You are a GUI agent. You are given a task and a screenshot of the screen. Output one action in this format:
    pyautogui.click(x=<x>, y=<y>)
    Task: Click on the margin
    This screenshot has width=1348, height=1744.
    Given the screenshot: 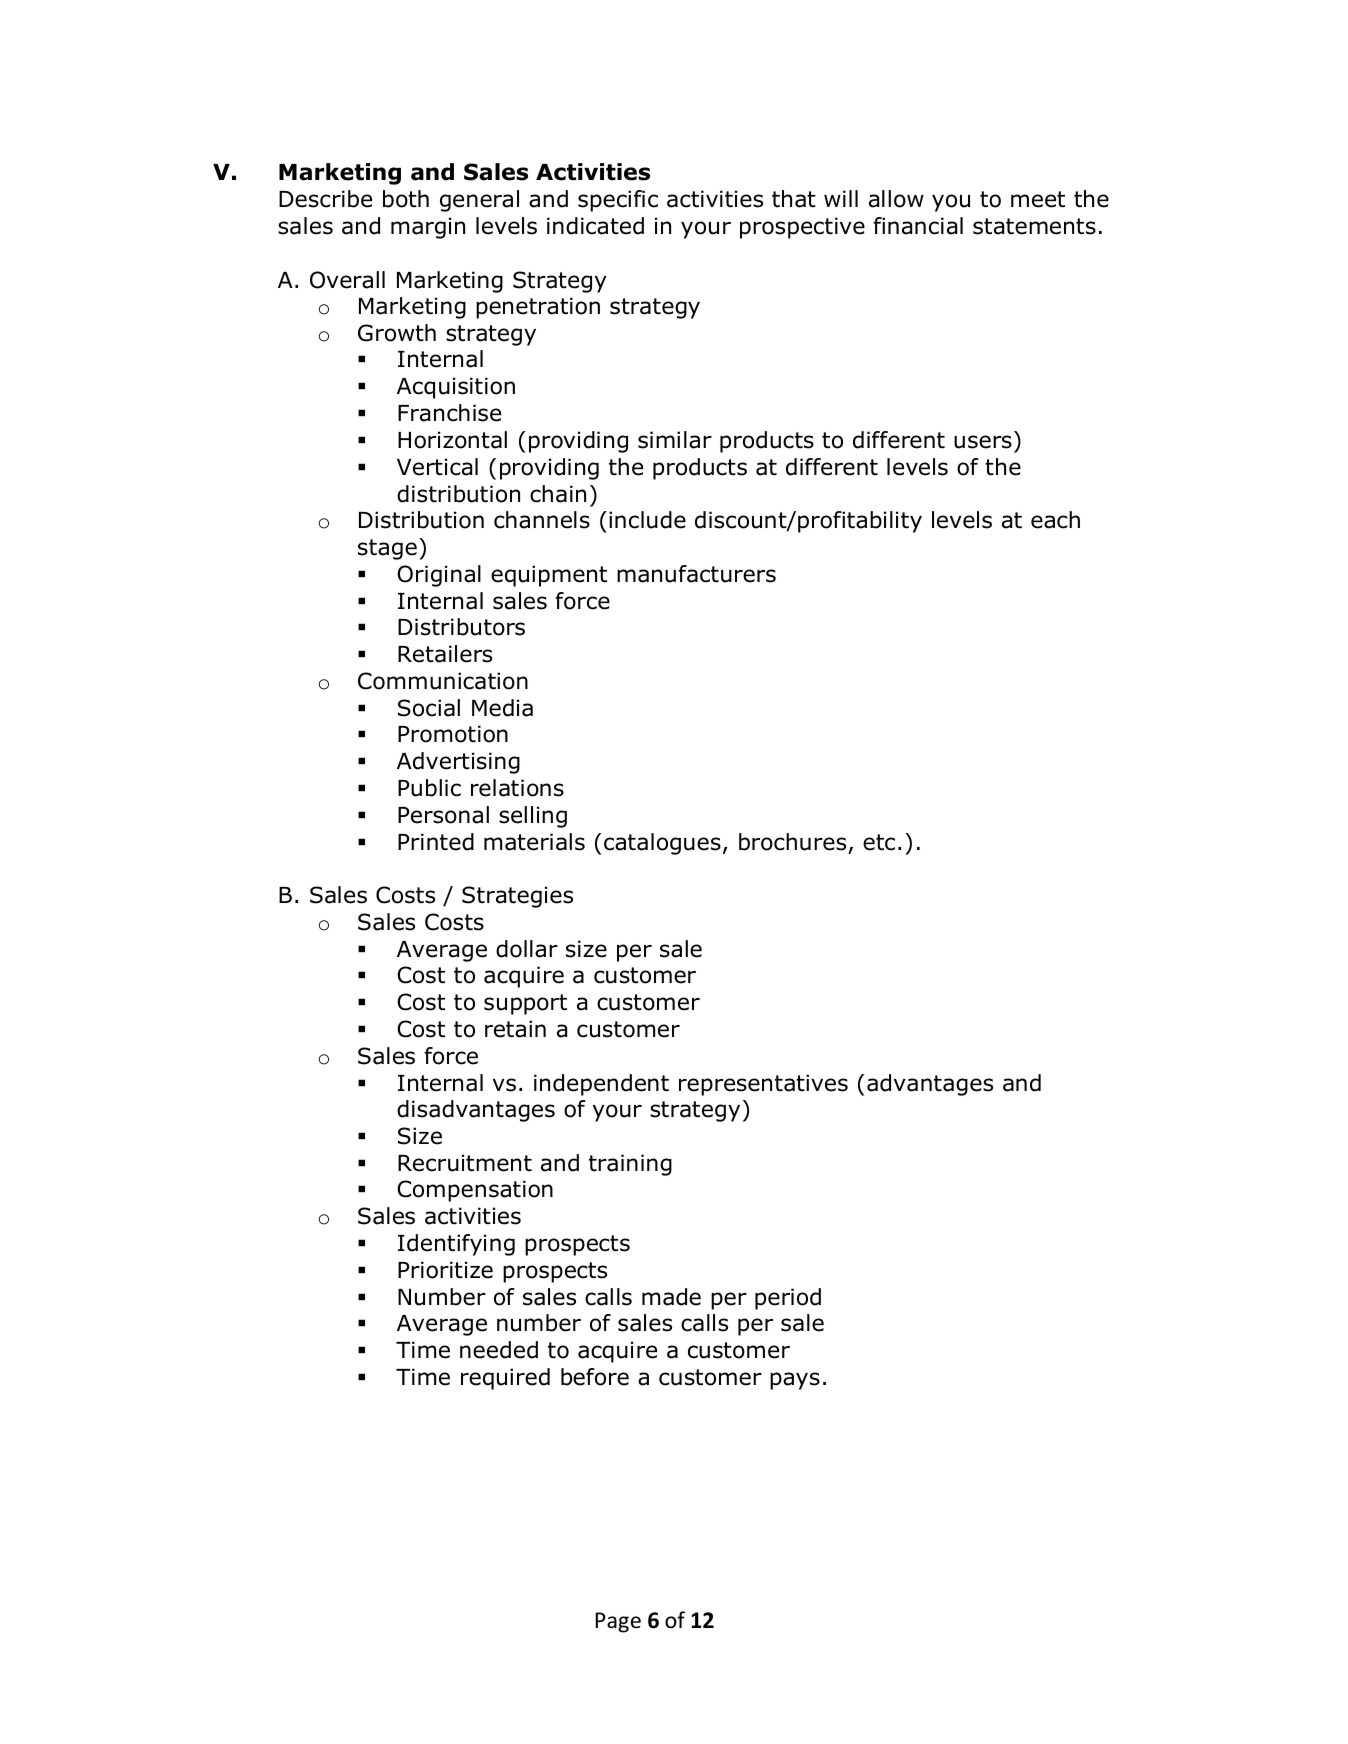 What is the action you would take?
    pyautogui.click(x=428, y=228)
